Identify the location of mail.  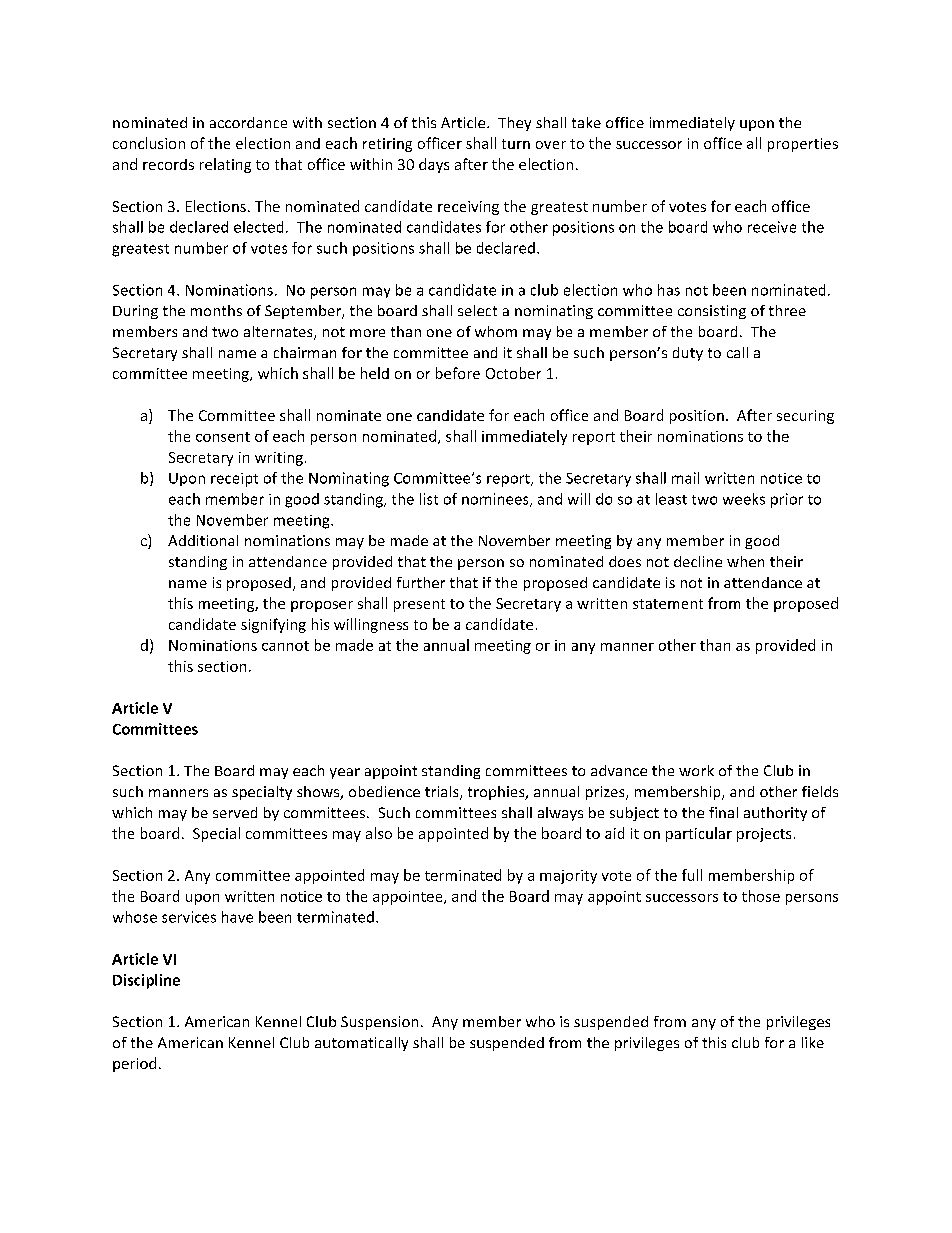
(685, 478).
